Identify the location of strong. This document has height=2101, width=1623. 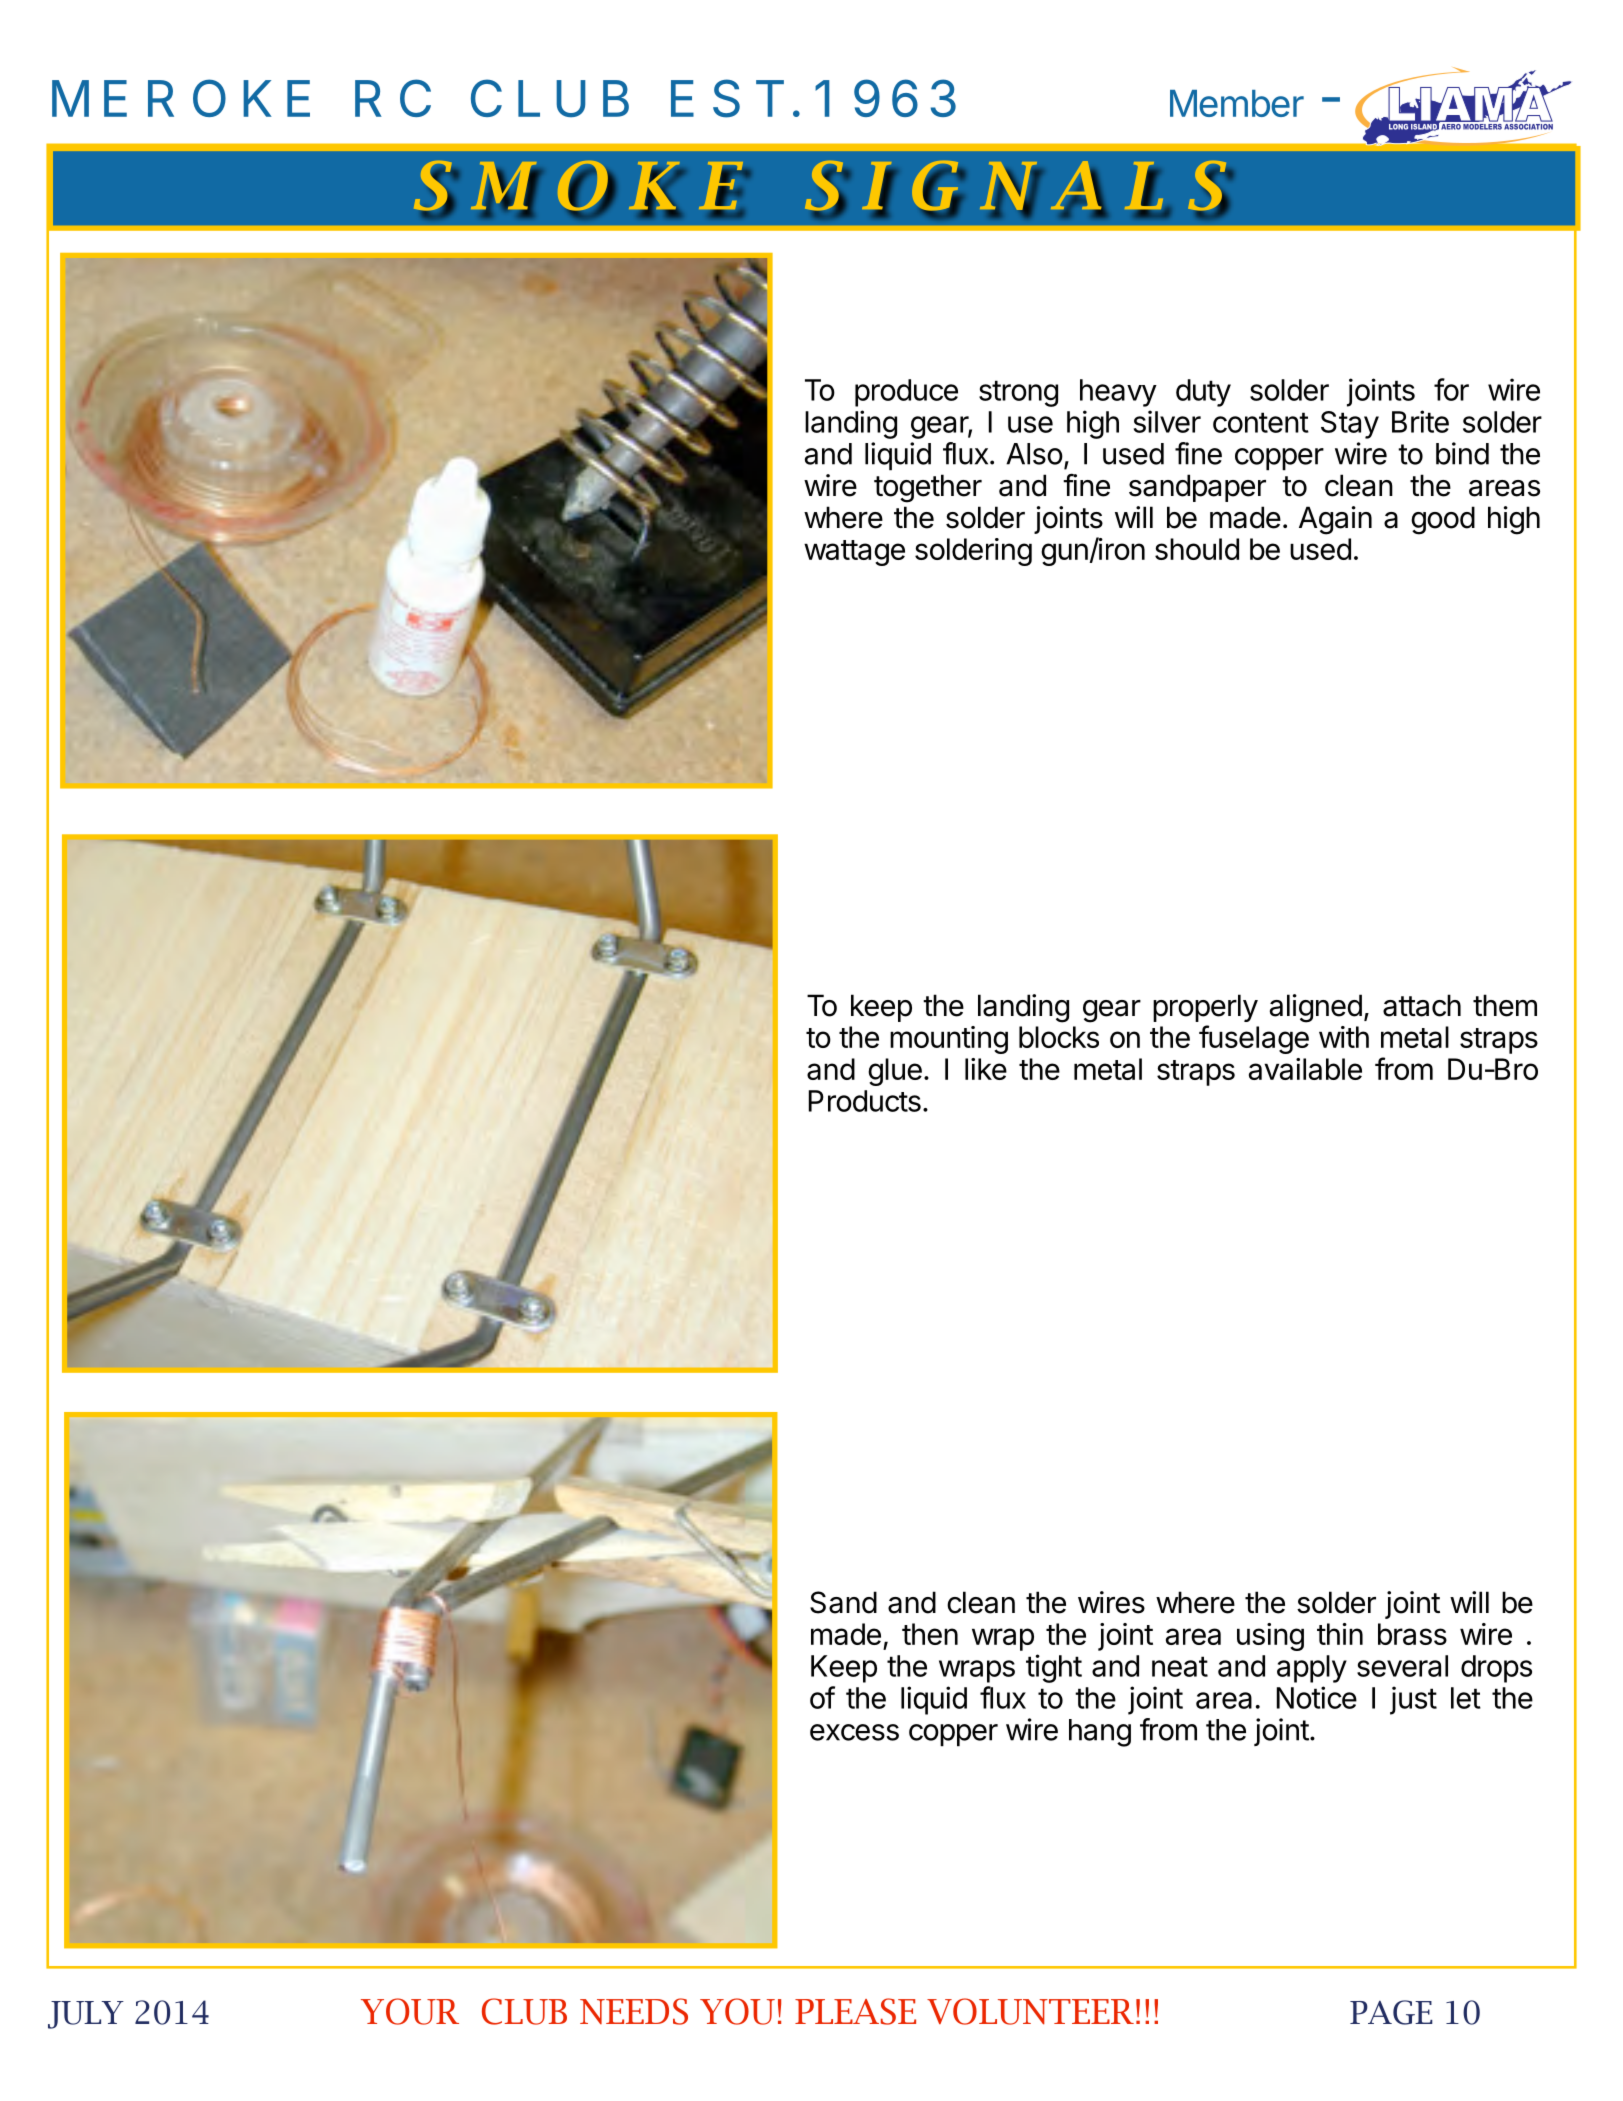
(1018, 393).
